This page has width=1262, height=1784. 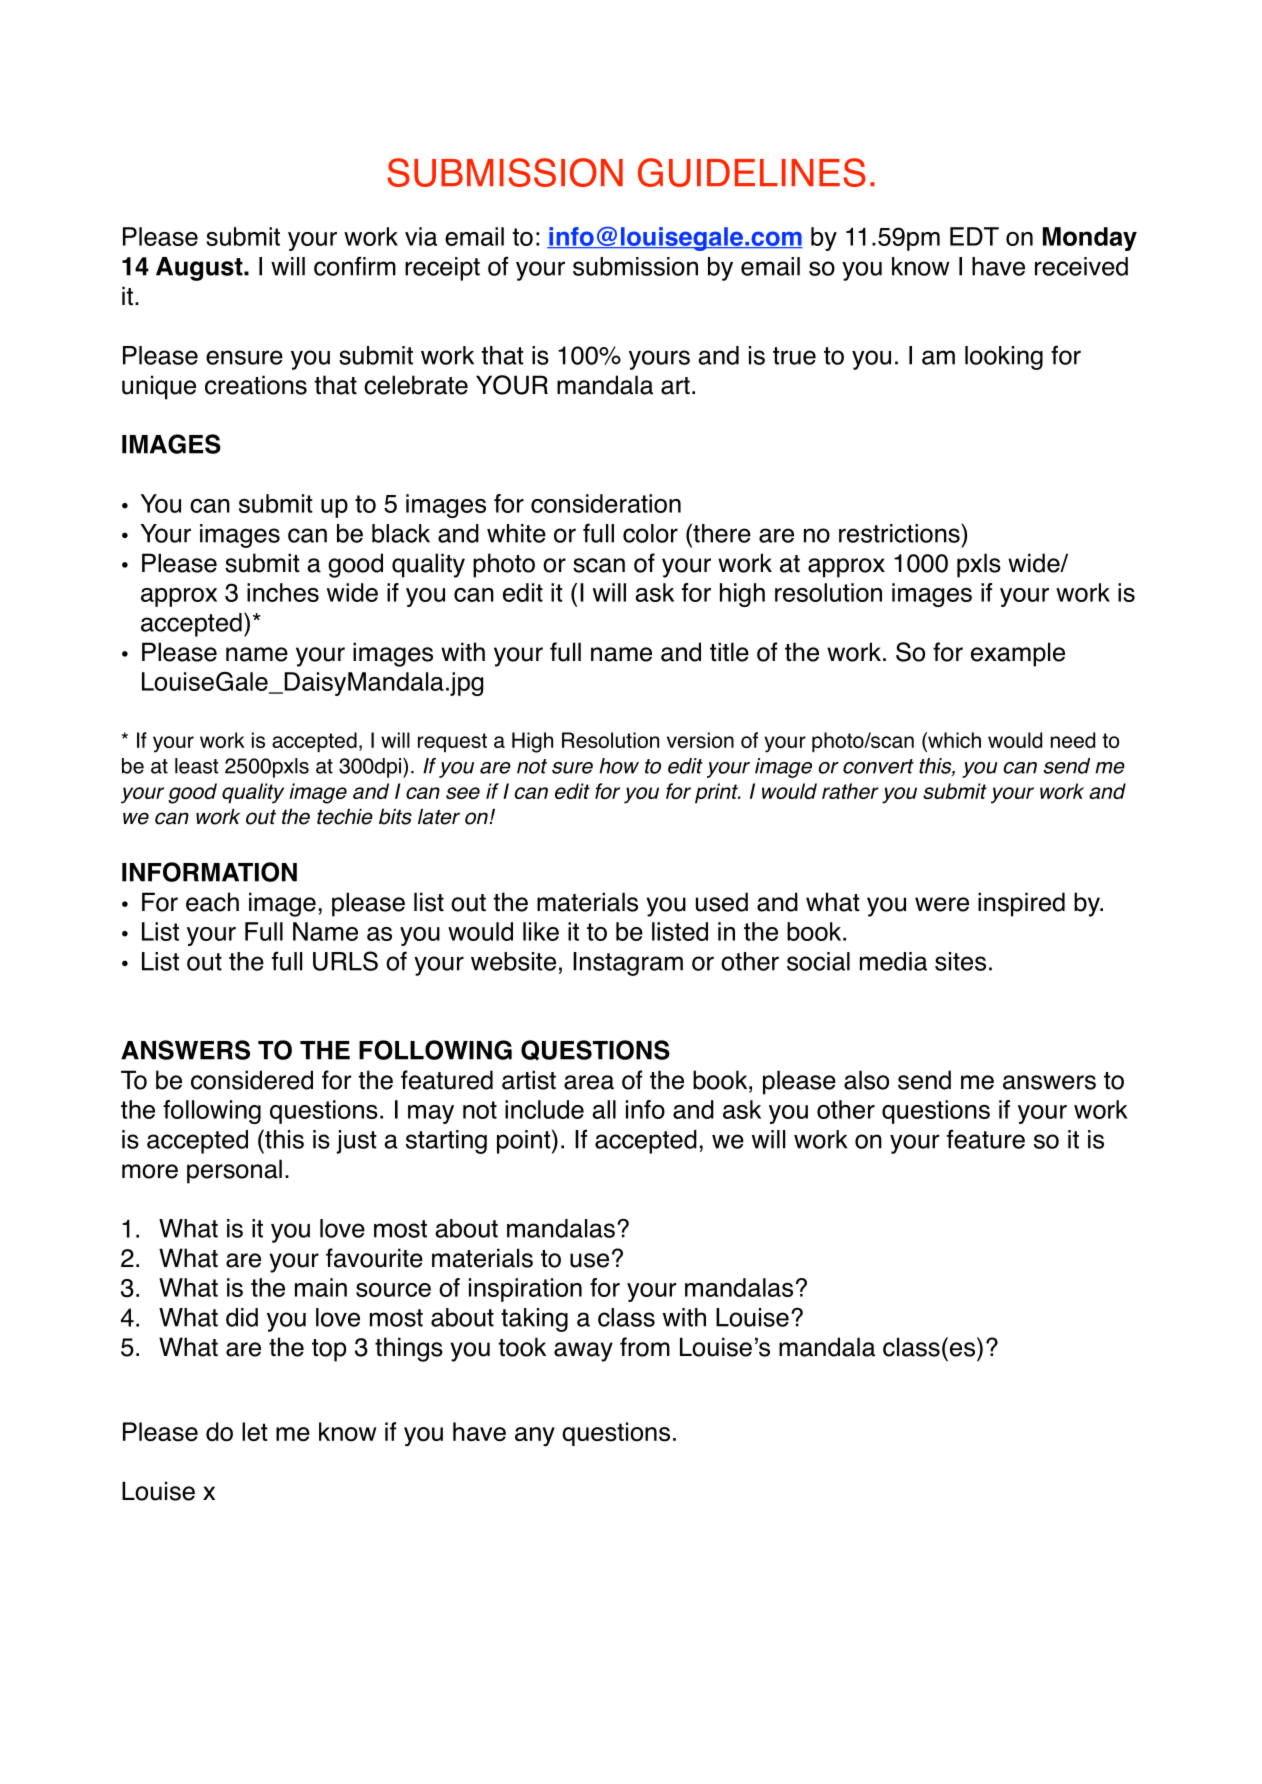 I want to click on example, so click(x=1018, y=654).
